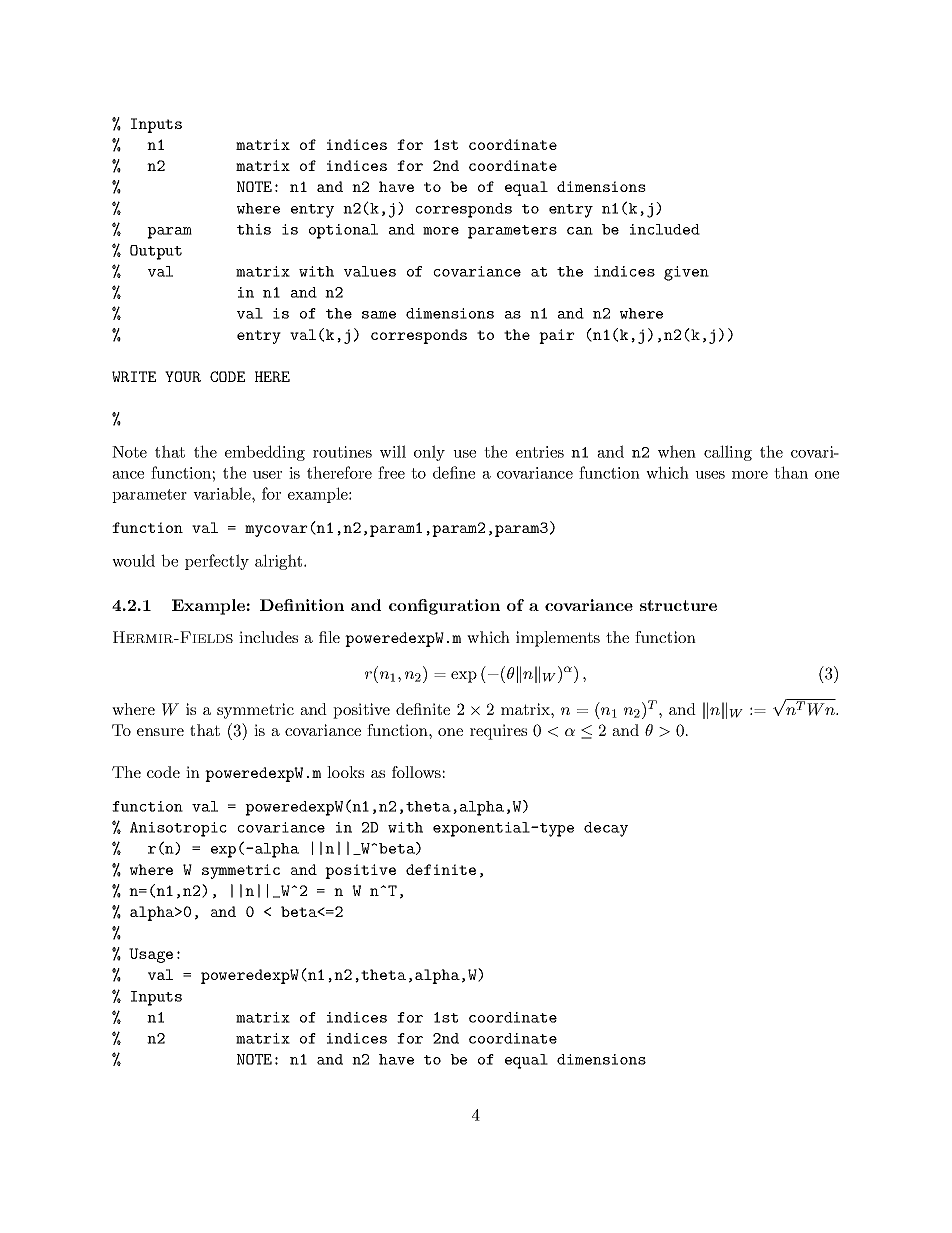 The image size is (952, 1233). I want to click on follows, so click(416, 772).
